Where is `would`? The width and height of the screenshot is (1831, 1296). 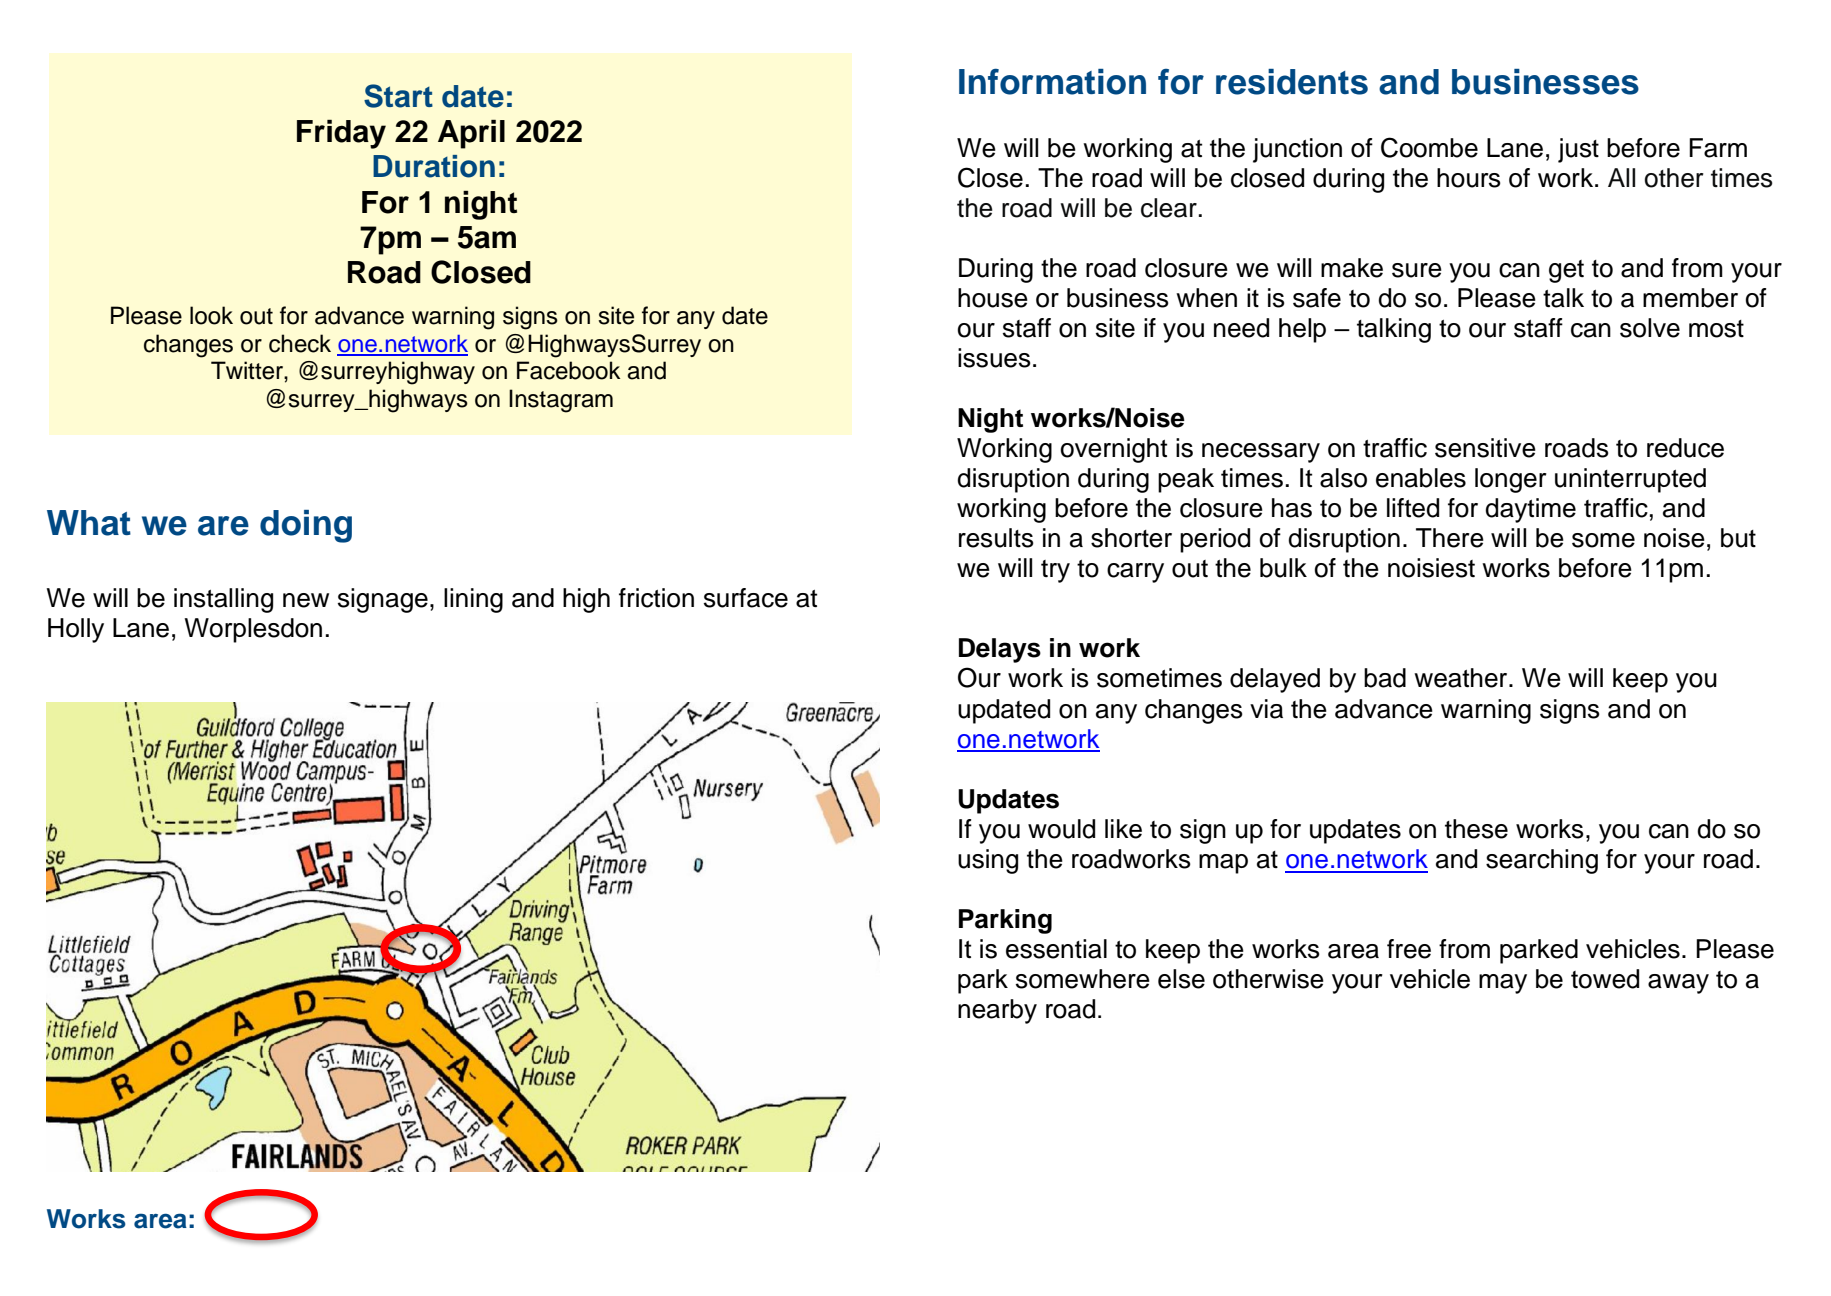
would is located at coordinates (1061, 829).
